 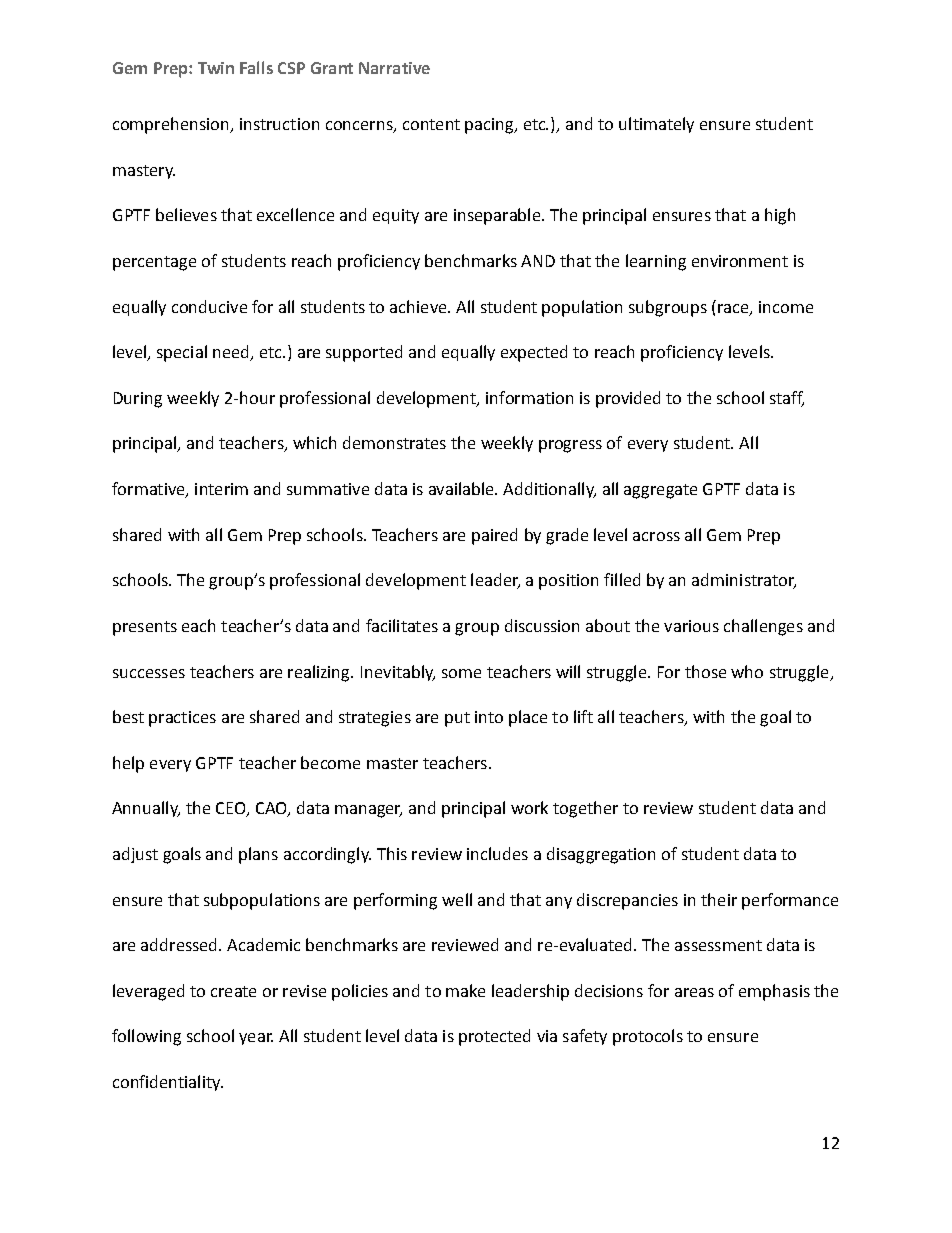 What do you see at coordinates (656, 125) in the screenshot?
I see `ultimately` at bounding box center [656, 125].
